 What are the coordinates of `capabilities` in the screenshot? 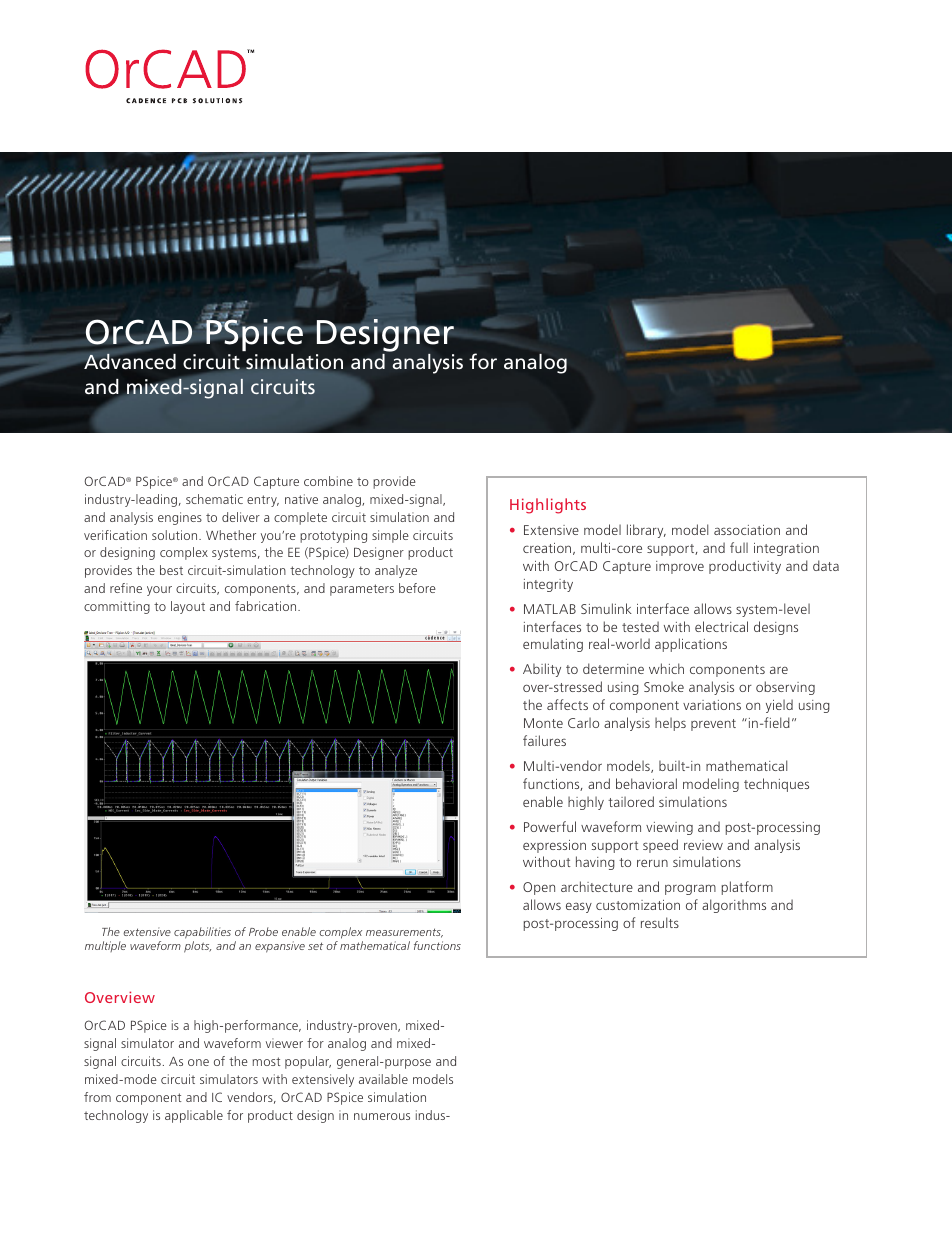 It's located at (202, 933).
